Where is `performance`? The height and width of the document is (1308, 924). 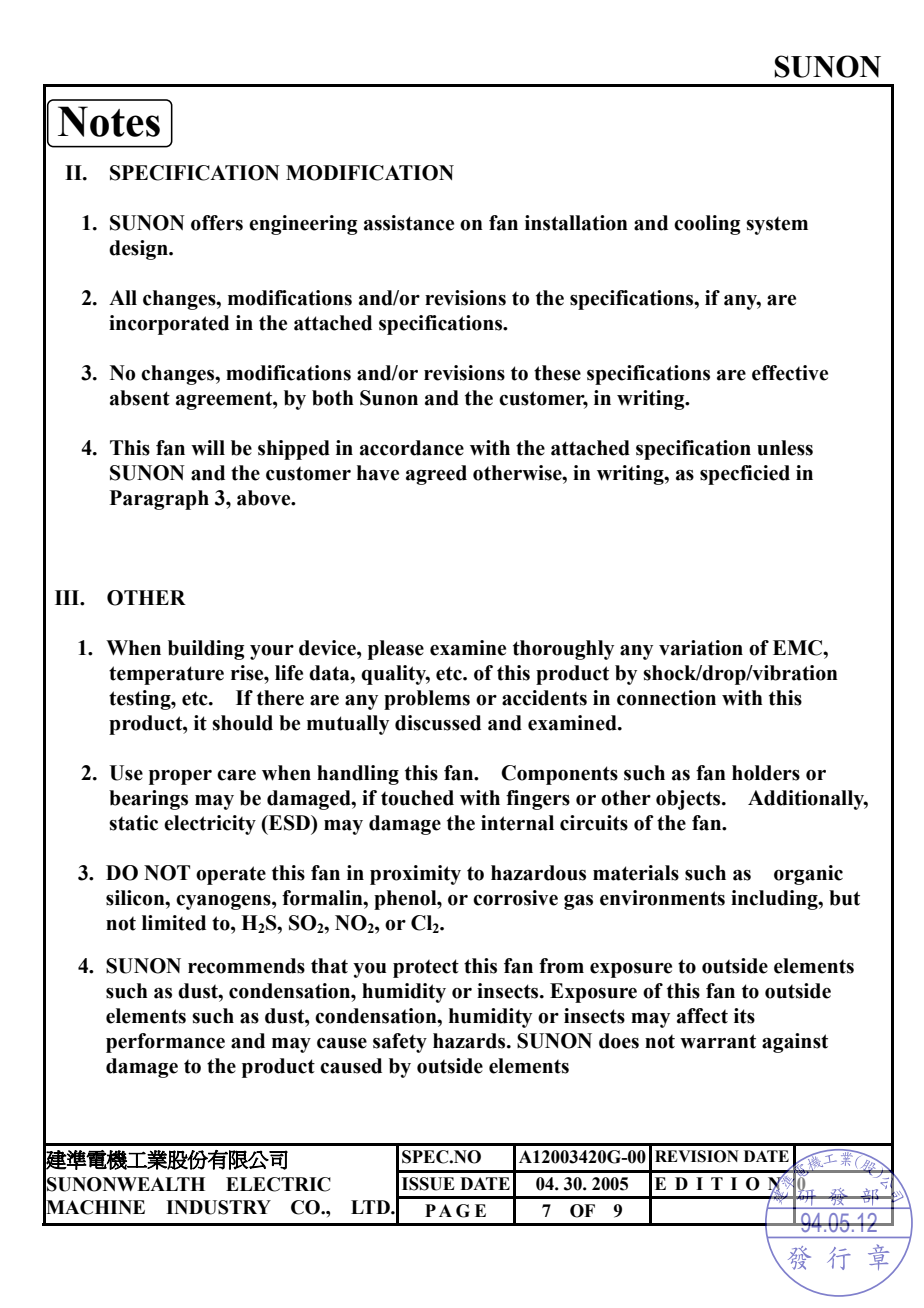 performance is located at coordinates (165, 1043).
